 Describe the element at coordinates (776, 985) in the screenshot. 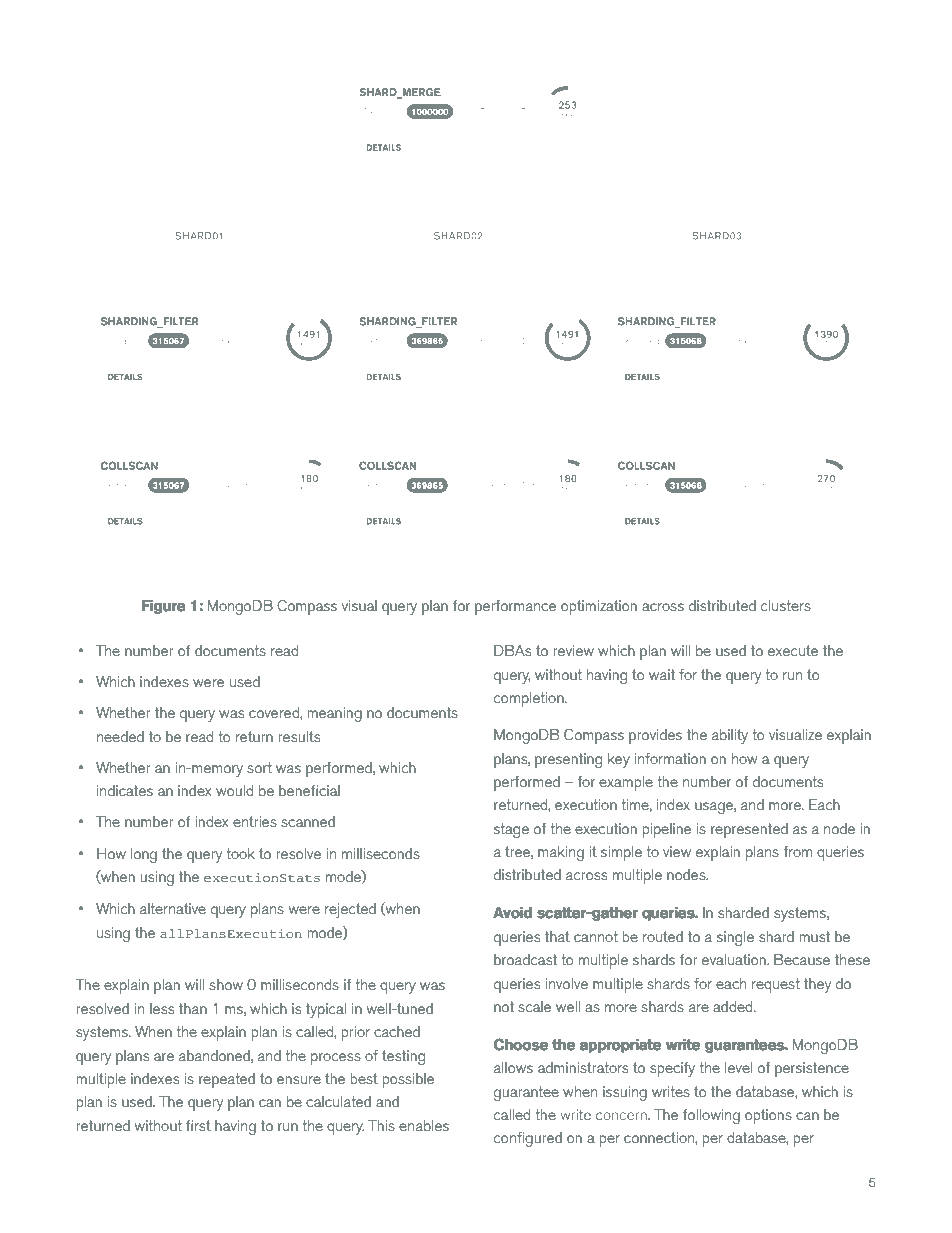

I see `request` at that location.
